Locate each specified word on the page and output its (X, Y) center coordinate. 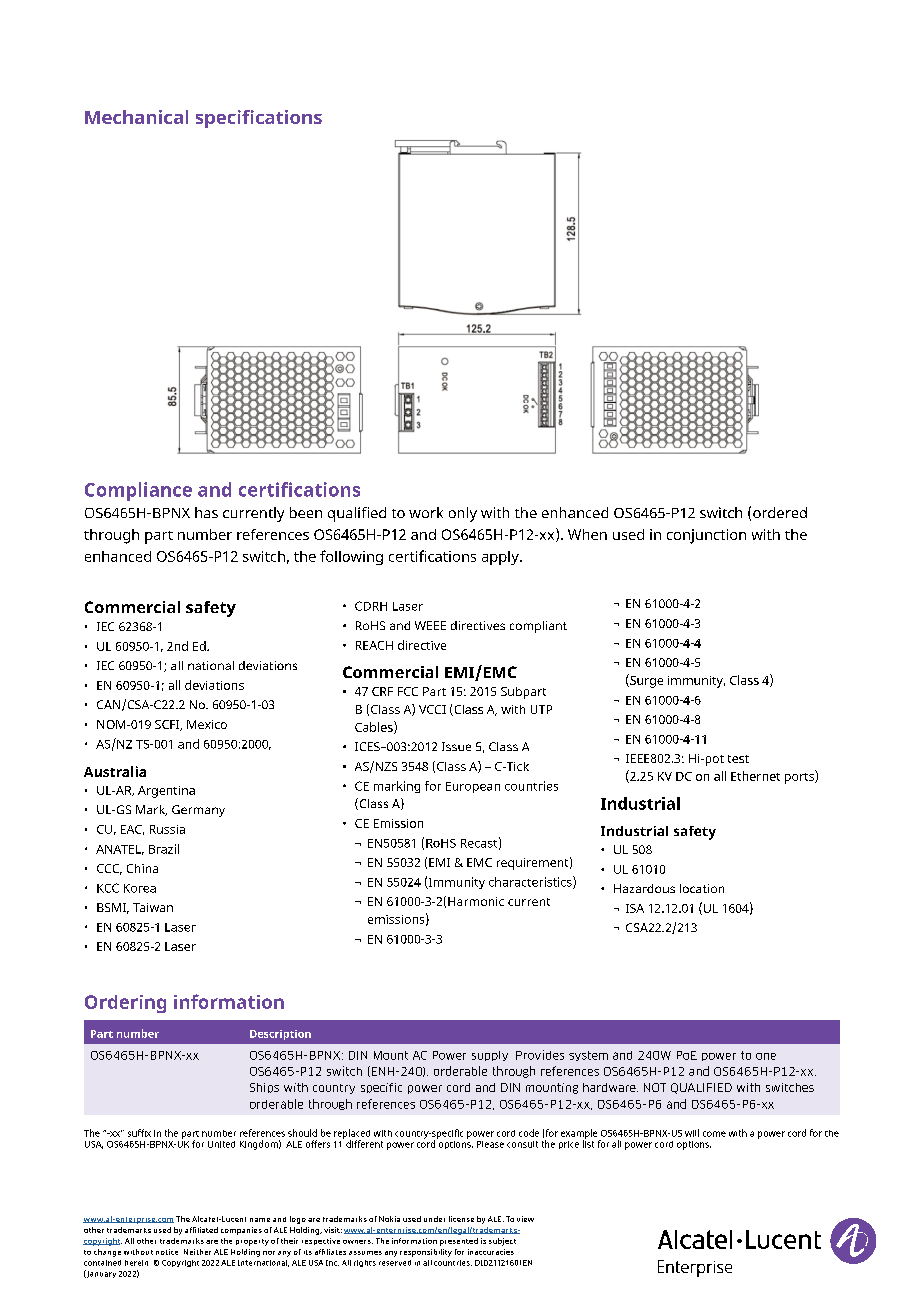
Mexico (207, 724)
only (463, 514)
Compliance (138, 491)
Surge (645, 681)
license (461, 1219)
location (702, 888)
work (426, 512)
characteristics (531, 882)
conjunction (706, 536)
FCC (408, 691)
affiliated (201, 1230)
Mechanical (136, 117)
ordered (780, 512)
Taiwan (153, 907)
